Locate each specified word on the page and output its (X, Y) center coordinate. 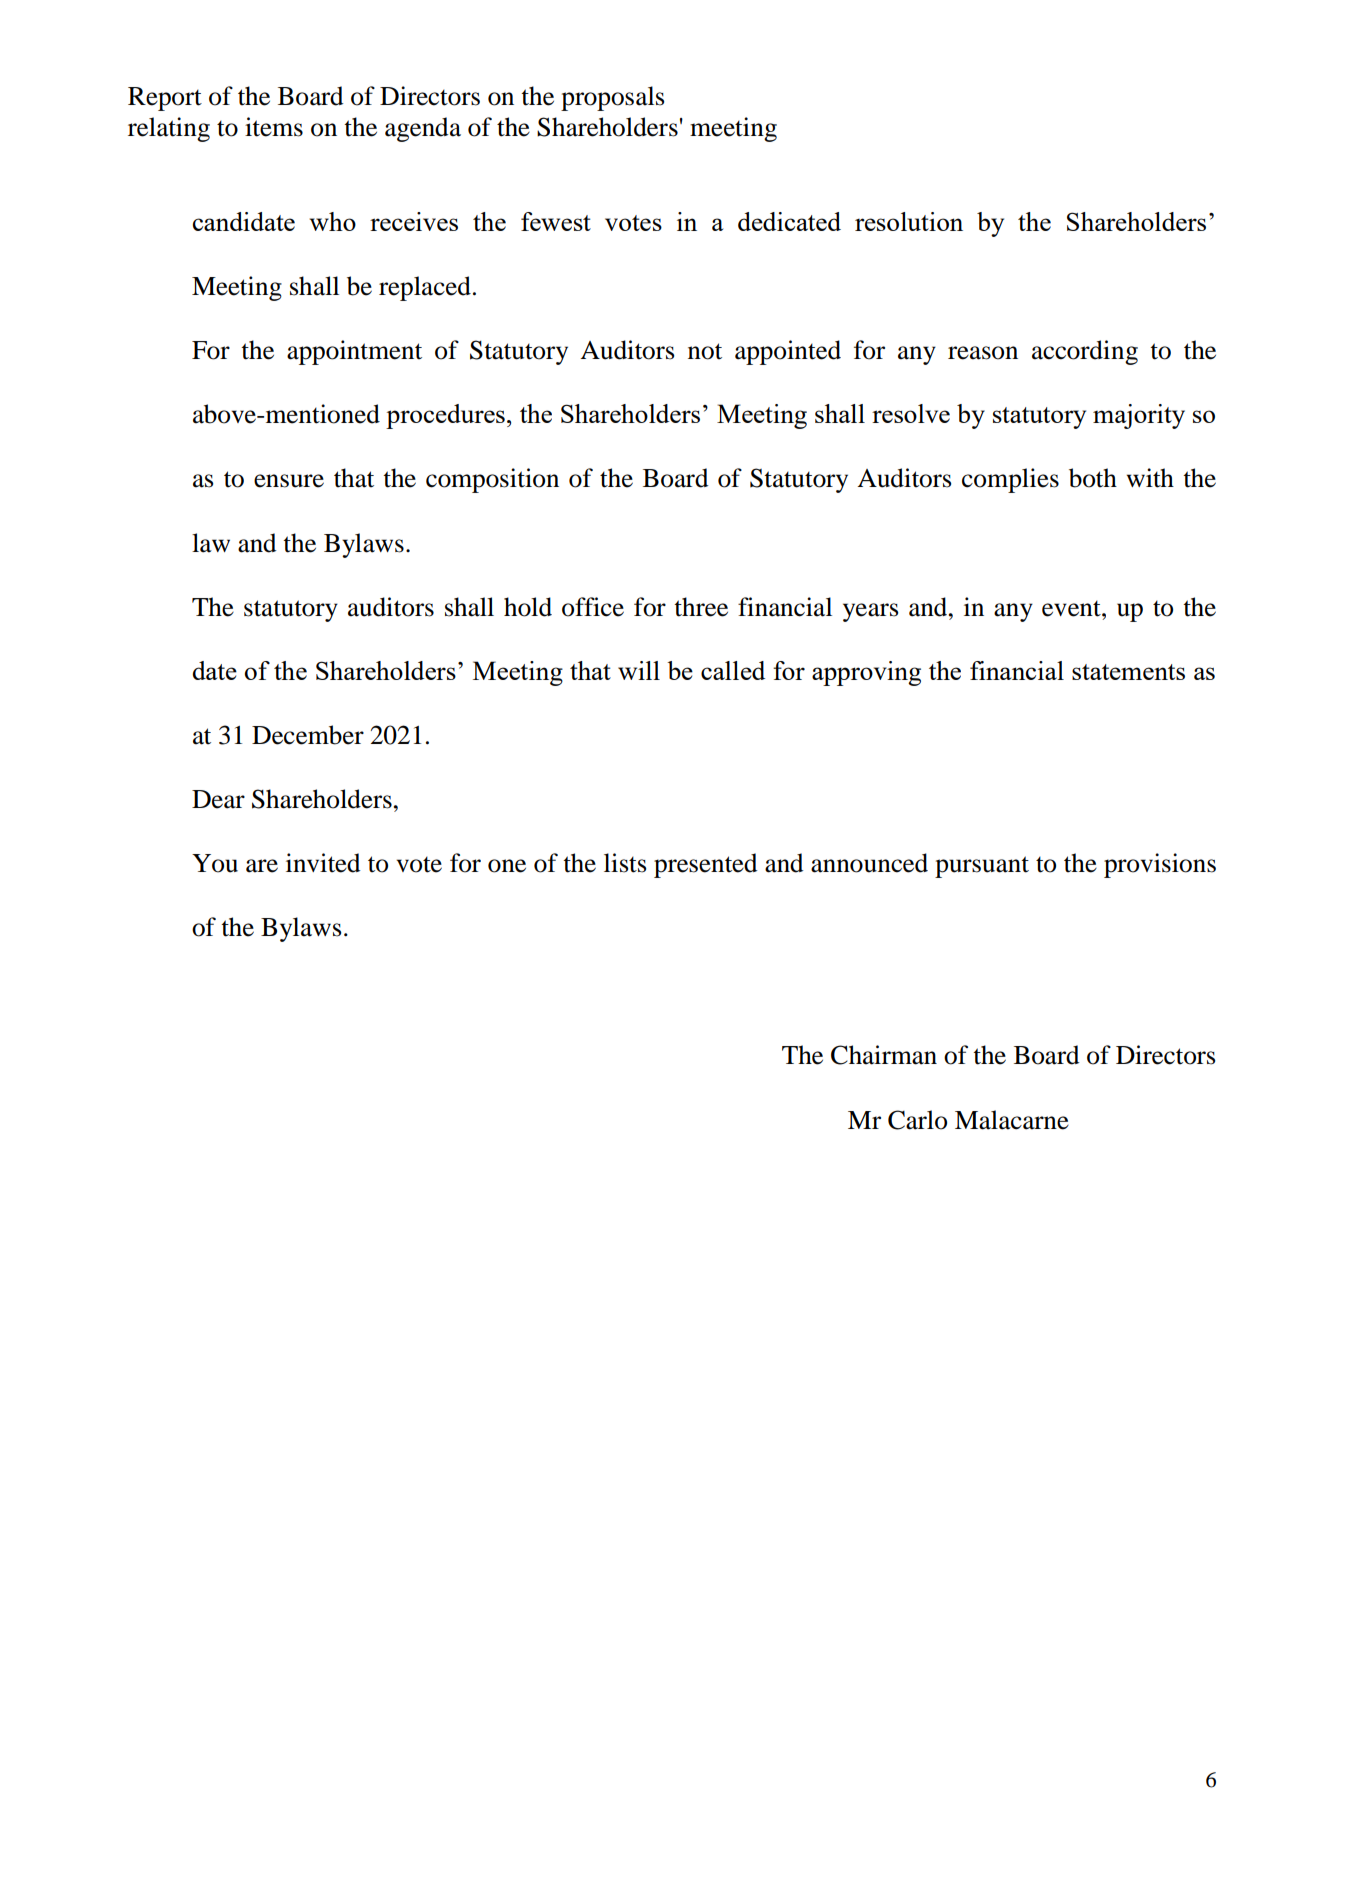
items (274, 127)
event (1072, 609)
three (701, 607)
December (308, 735)
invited (323, 863)
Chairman (884, 1055)
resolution (909, 221)
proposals (612, 98)
